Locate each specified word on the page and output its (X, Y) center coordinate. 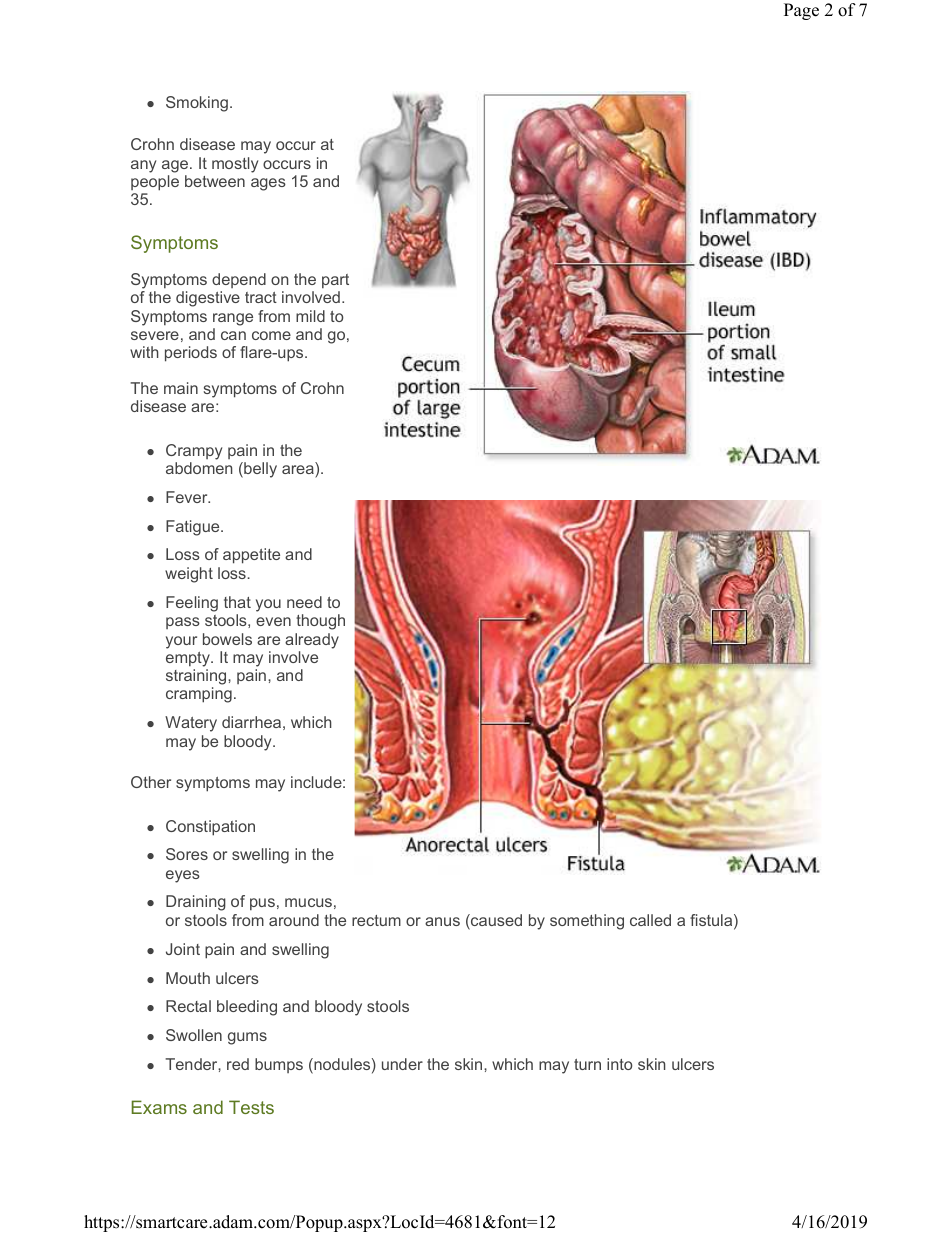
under (402, 1064)
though (320, 622)
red (238, 1064)
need (304, 602)
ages (268, 184)
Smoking (197, 104)
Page (801, 11)
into (620, 1064)
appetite (251, 556)
